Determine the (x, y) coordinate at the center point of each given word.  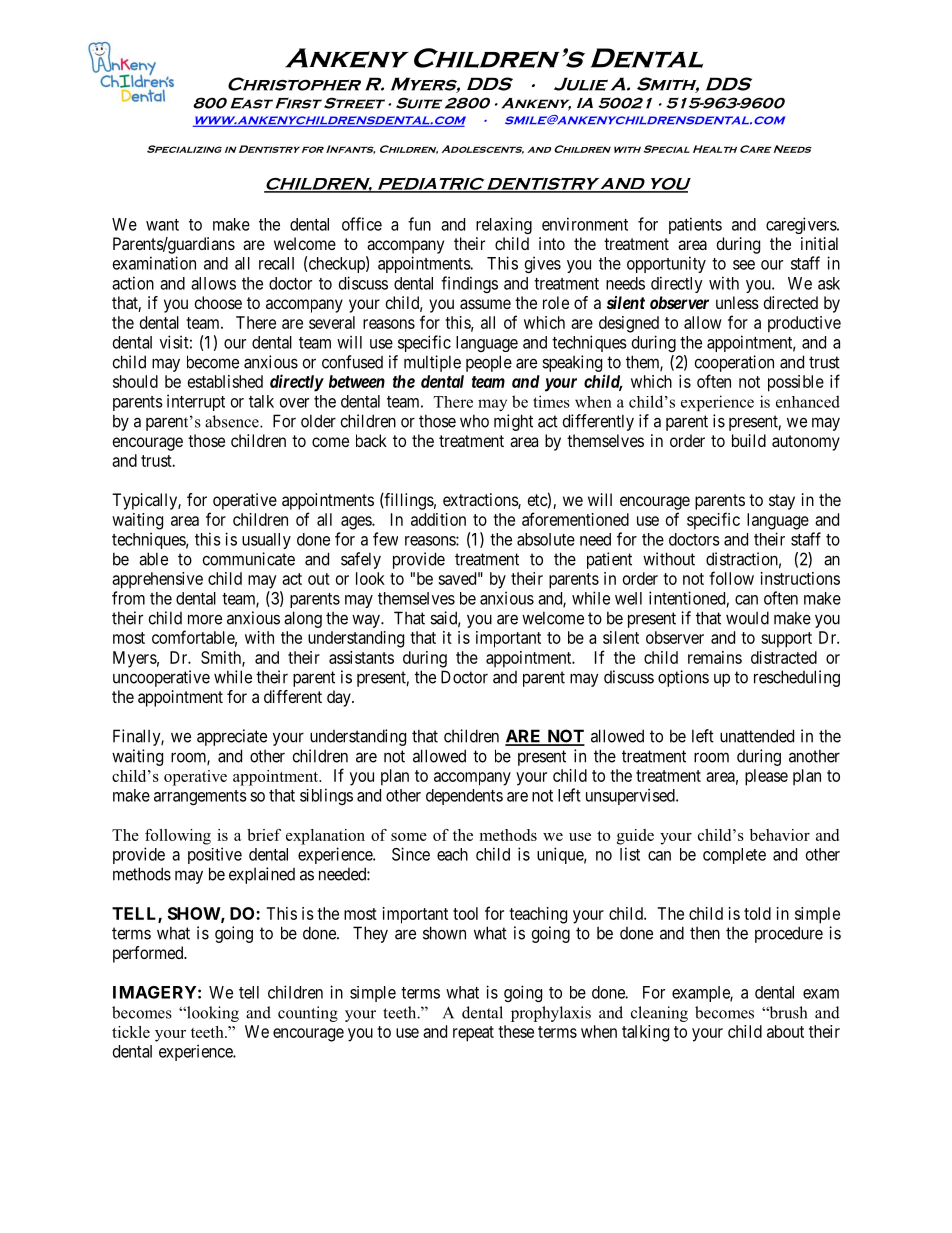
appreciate (232, 737)
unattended (757, 736)
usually (266, 541)
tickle (131, 1032)
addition (438, 519)
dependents (464, 797)
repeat (473, 1034)
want (162, 225)
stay (782, 502)
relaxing (504, 225)
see (744, 265)
